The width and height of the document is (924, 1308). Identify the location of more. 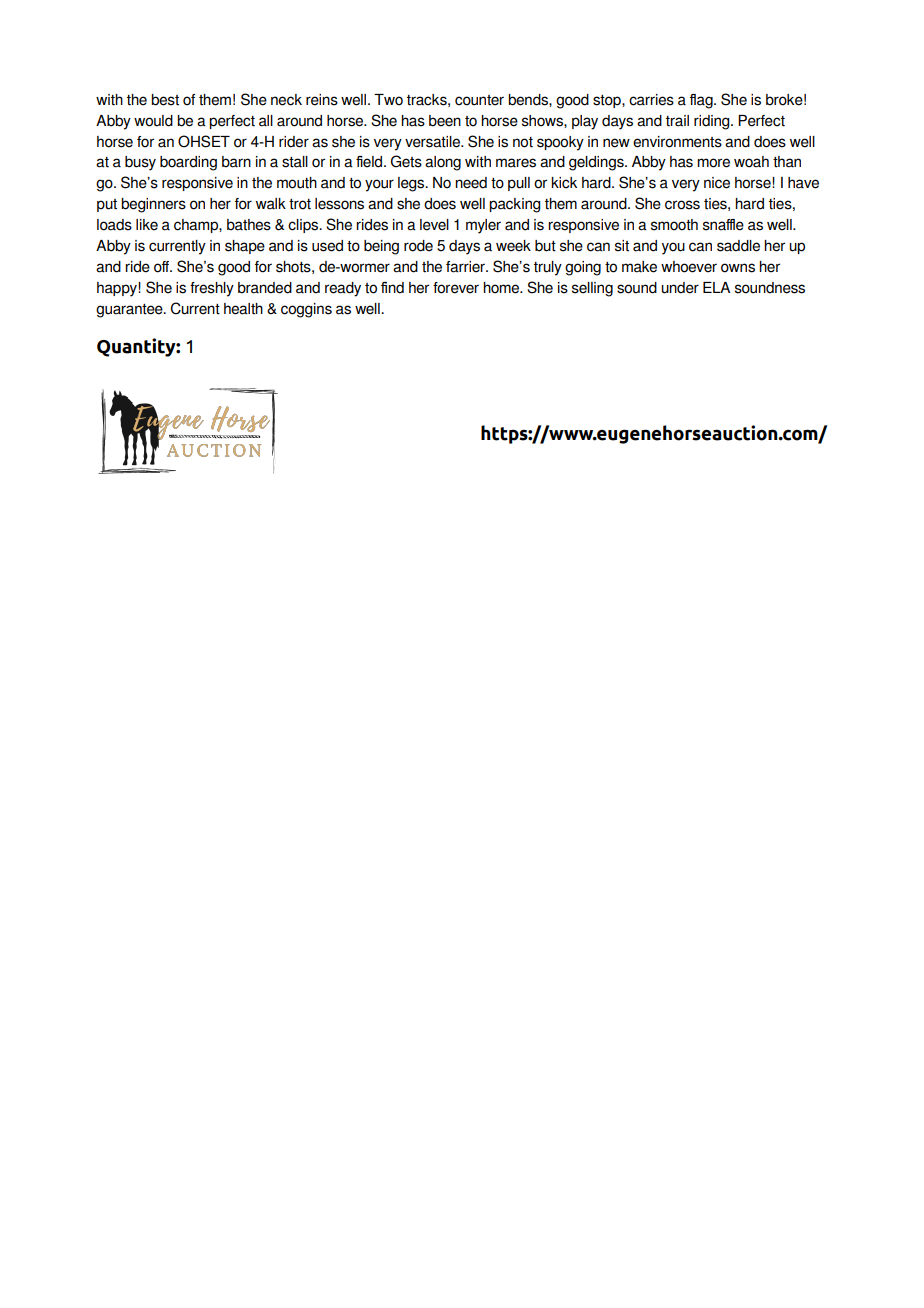
(713, 163).
